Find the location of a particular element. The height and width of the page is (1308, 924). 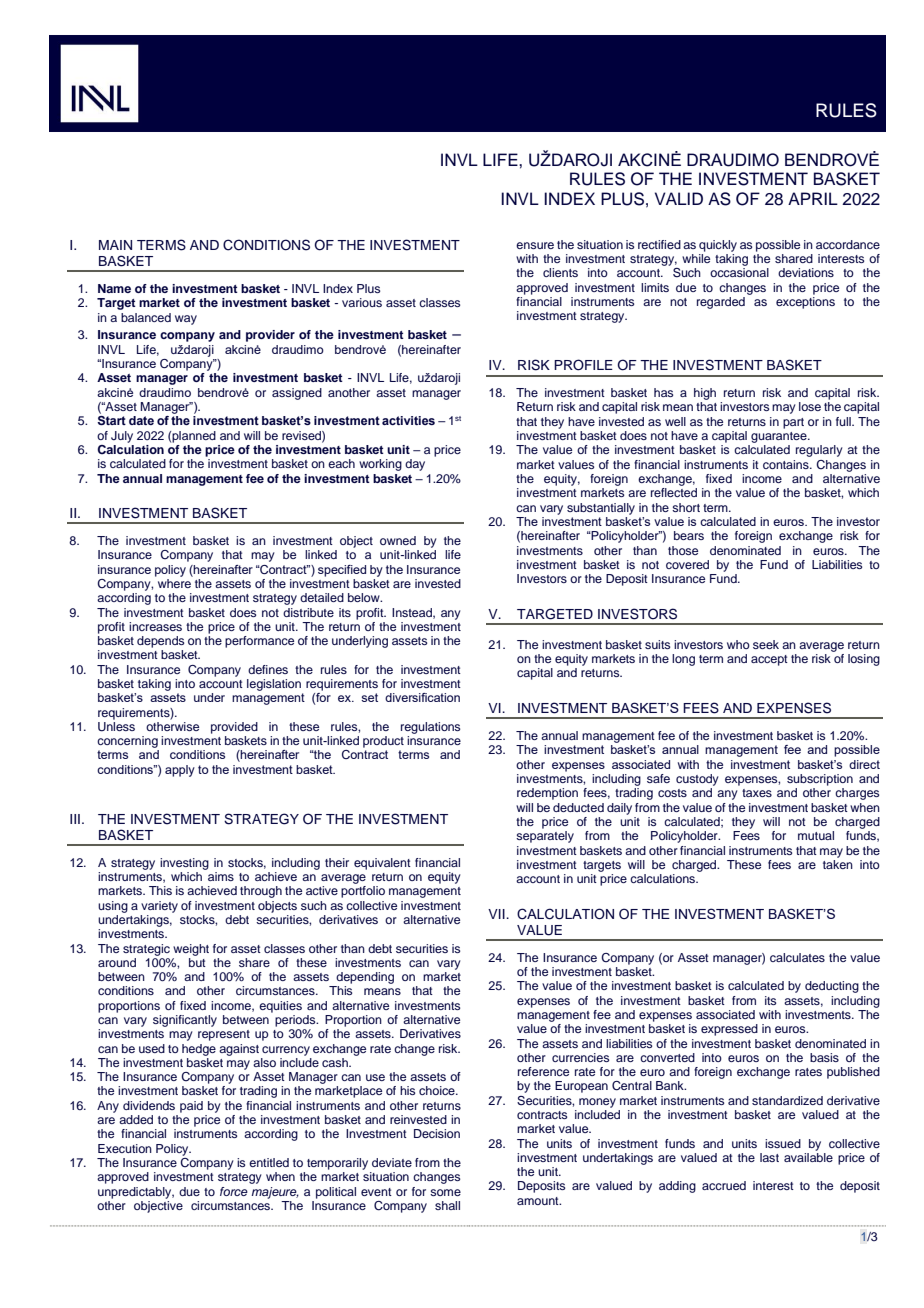

quickly is located at coordinates (718, 246).
